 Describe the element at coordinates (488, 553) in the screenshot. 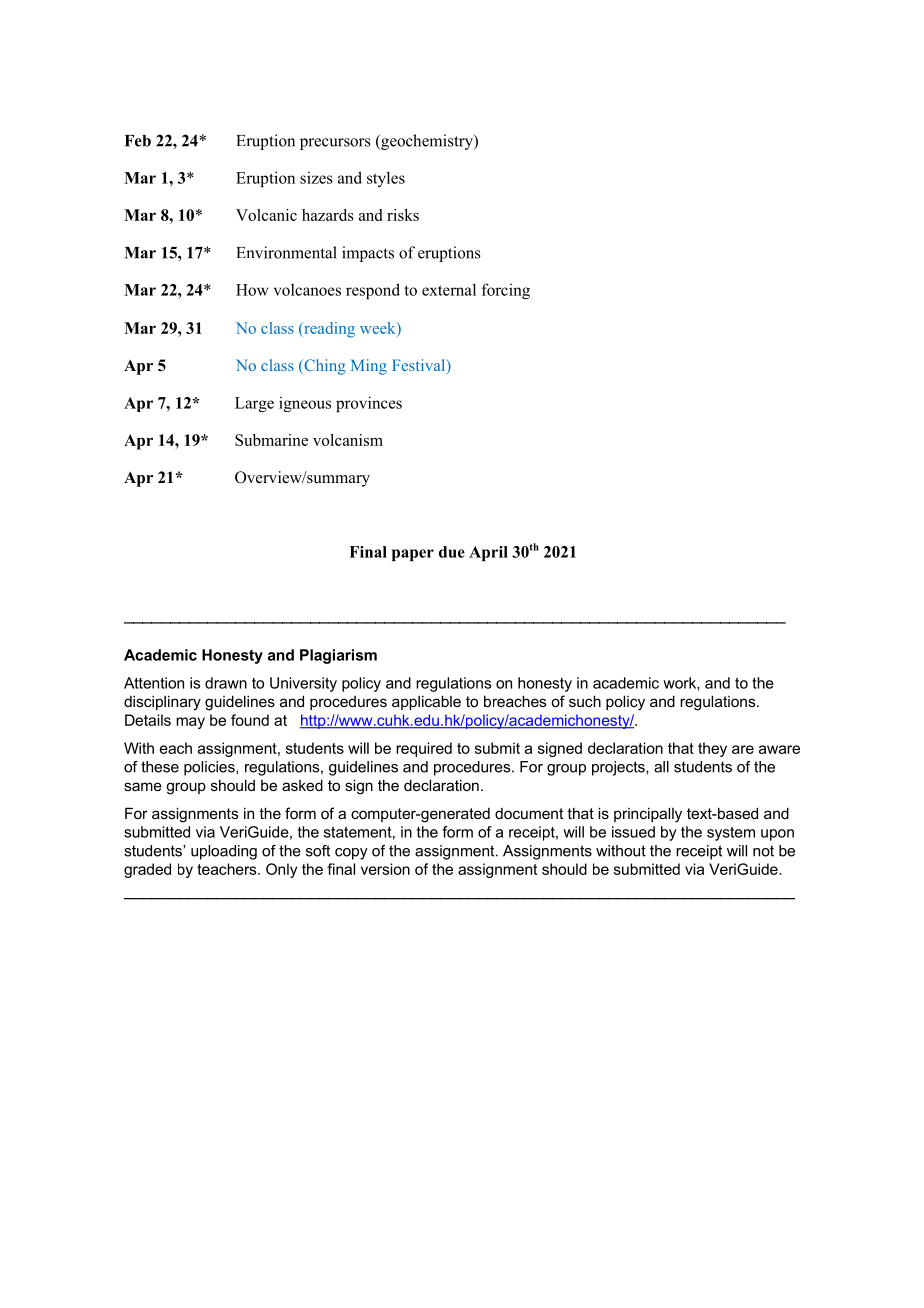

I see `April` at that location.
